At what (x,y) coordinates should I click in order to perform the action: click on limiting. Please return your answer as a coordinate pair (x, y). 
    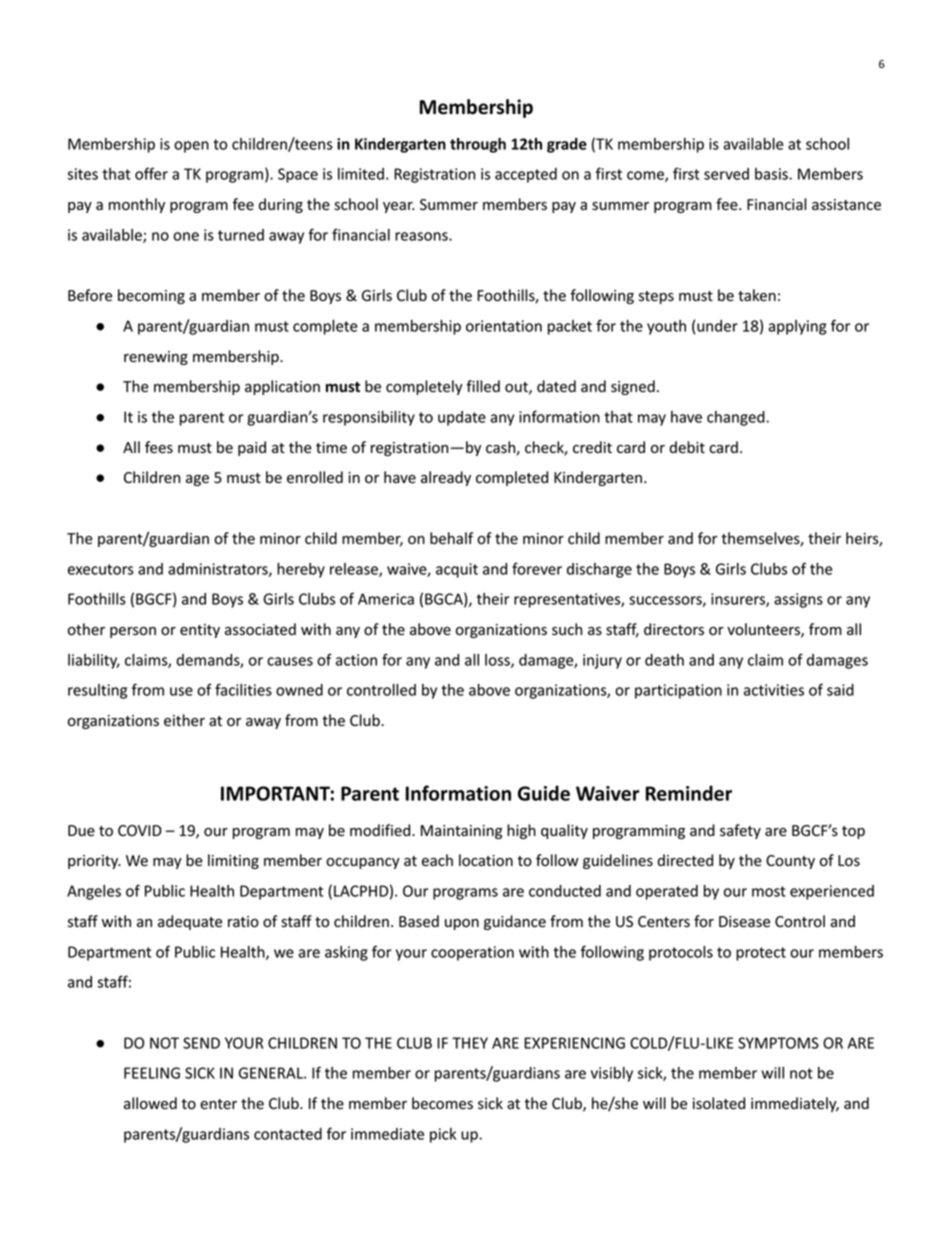
    Looking at the image, I should click on (233, 861).
